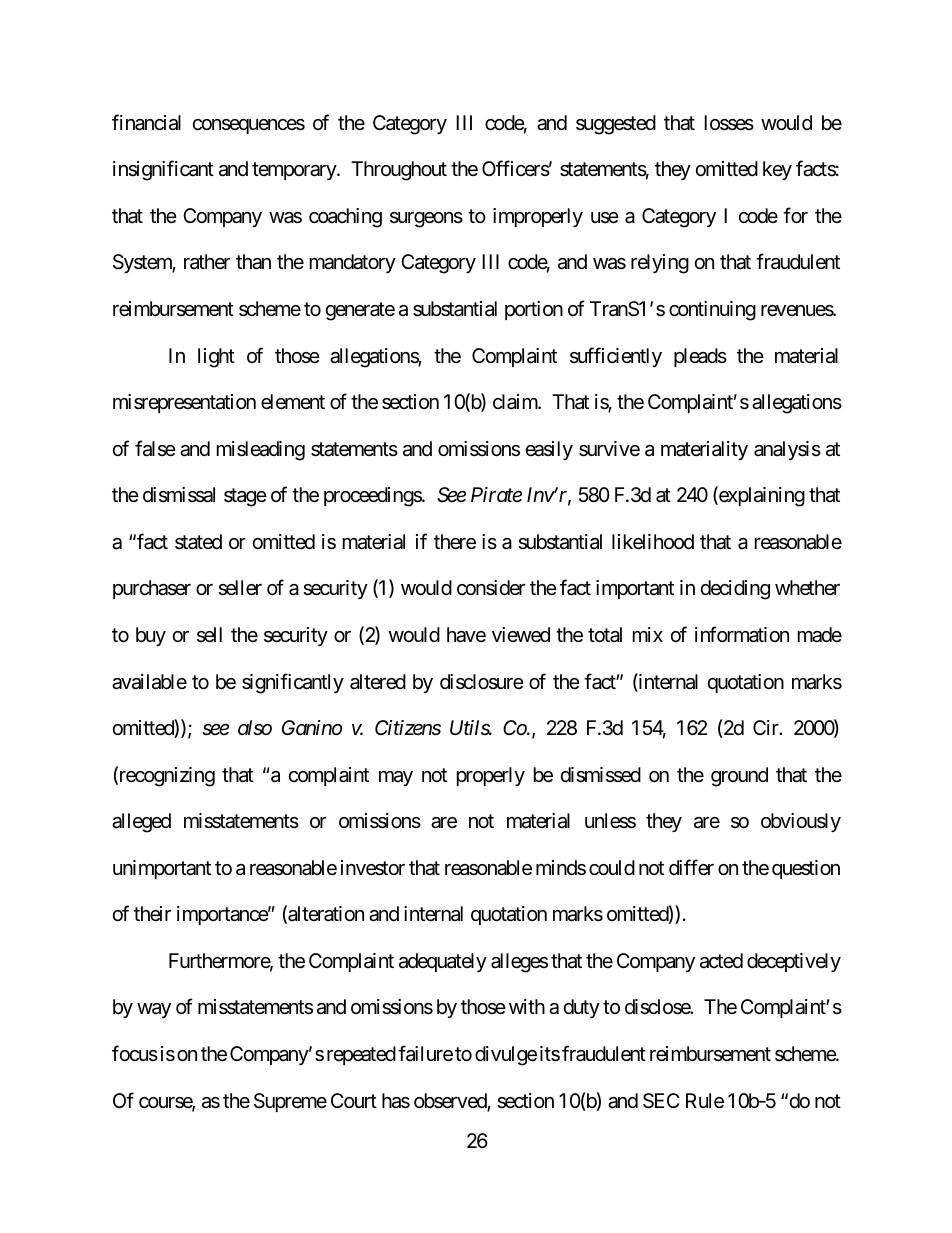 The image size is (952, 1233). I want to click on misleading, so click(261, 451).
